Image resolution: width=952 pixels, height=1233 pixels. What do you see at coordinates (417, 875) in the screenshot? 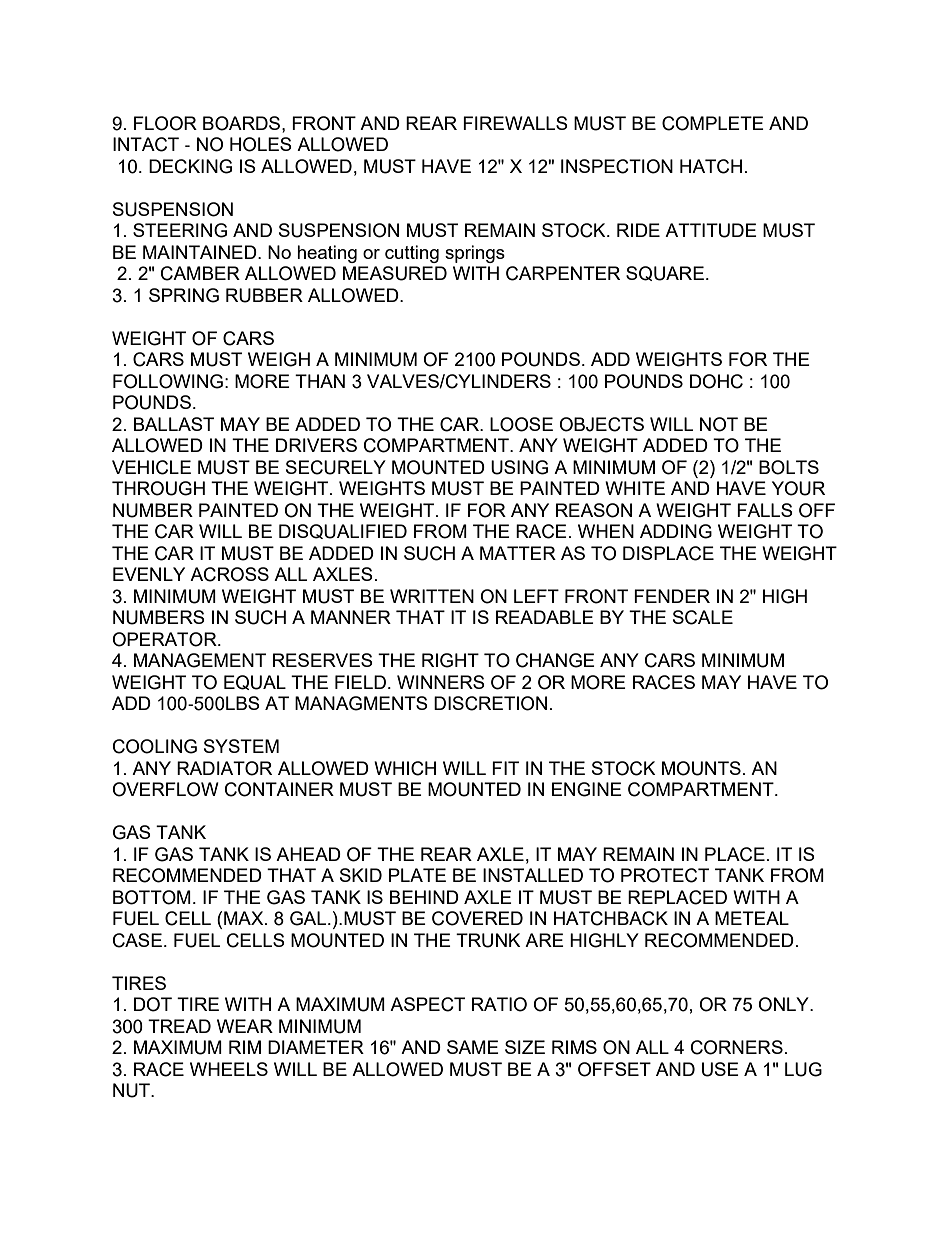
I see `PLATE` at bounding box center [417, 875].
